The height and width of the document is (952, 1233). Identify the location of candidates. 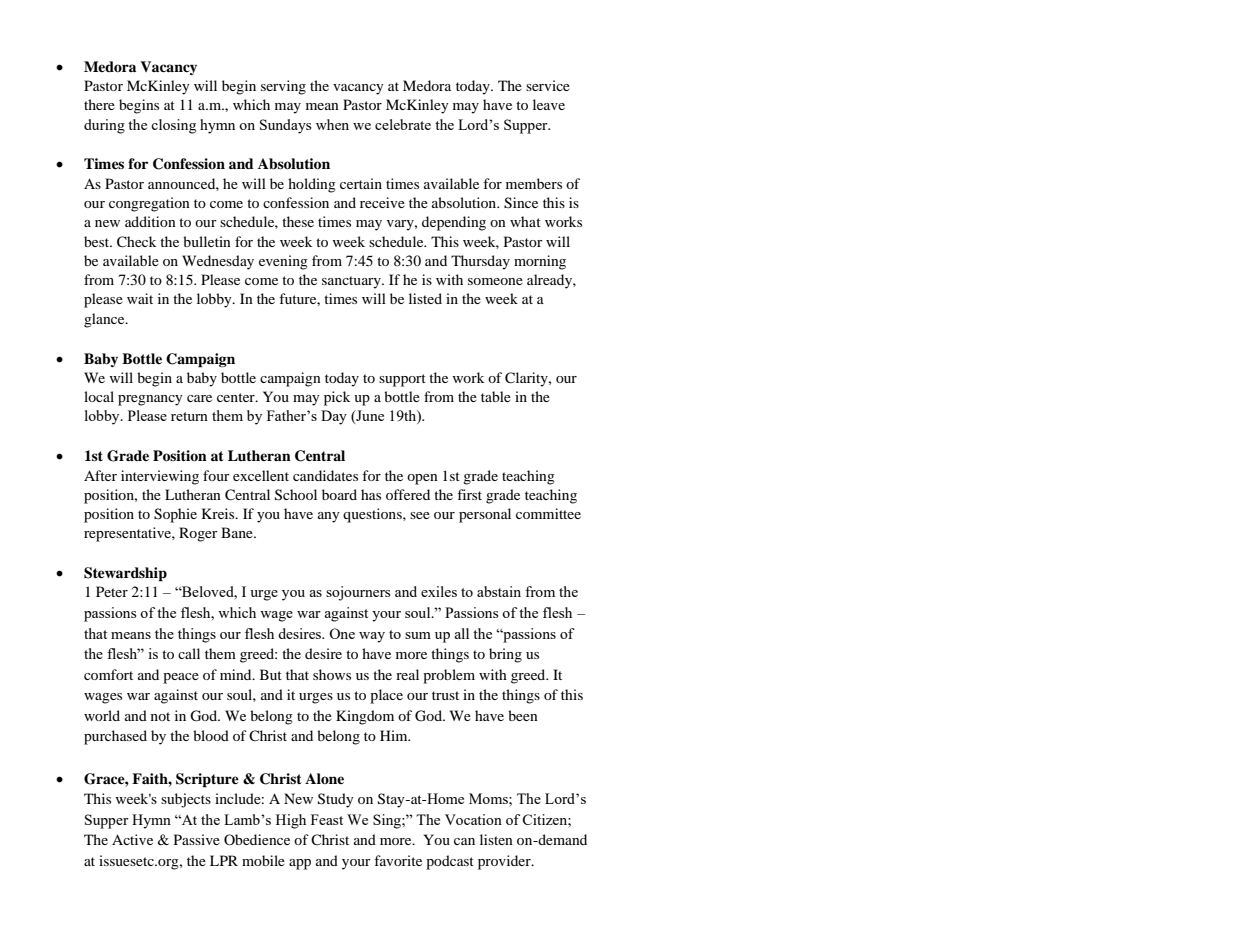
(325, 475).
